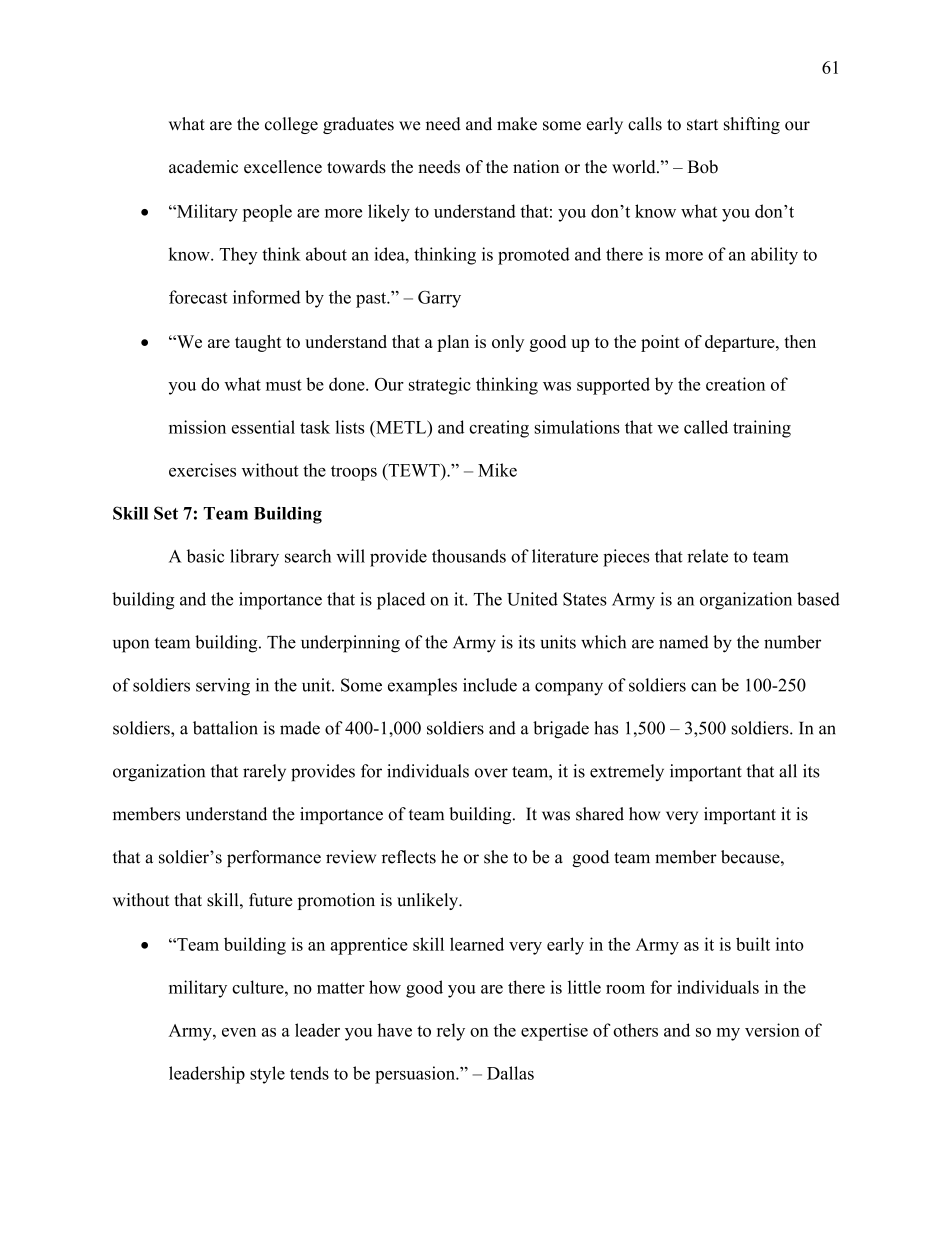 The width and height of the image is (952, 1233). I want to click on academic, so click(203, 167).
